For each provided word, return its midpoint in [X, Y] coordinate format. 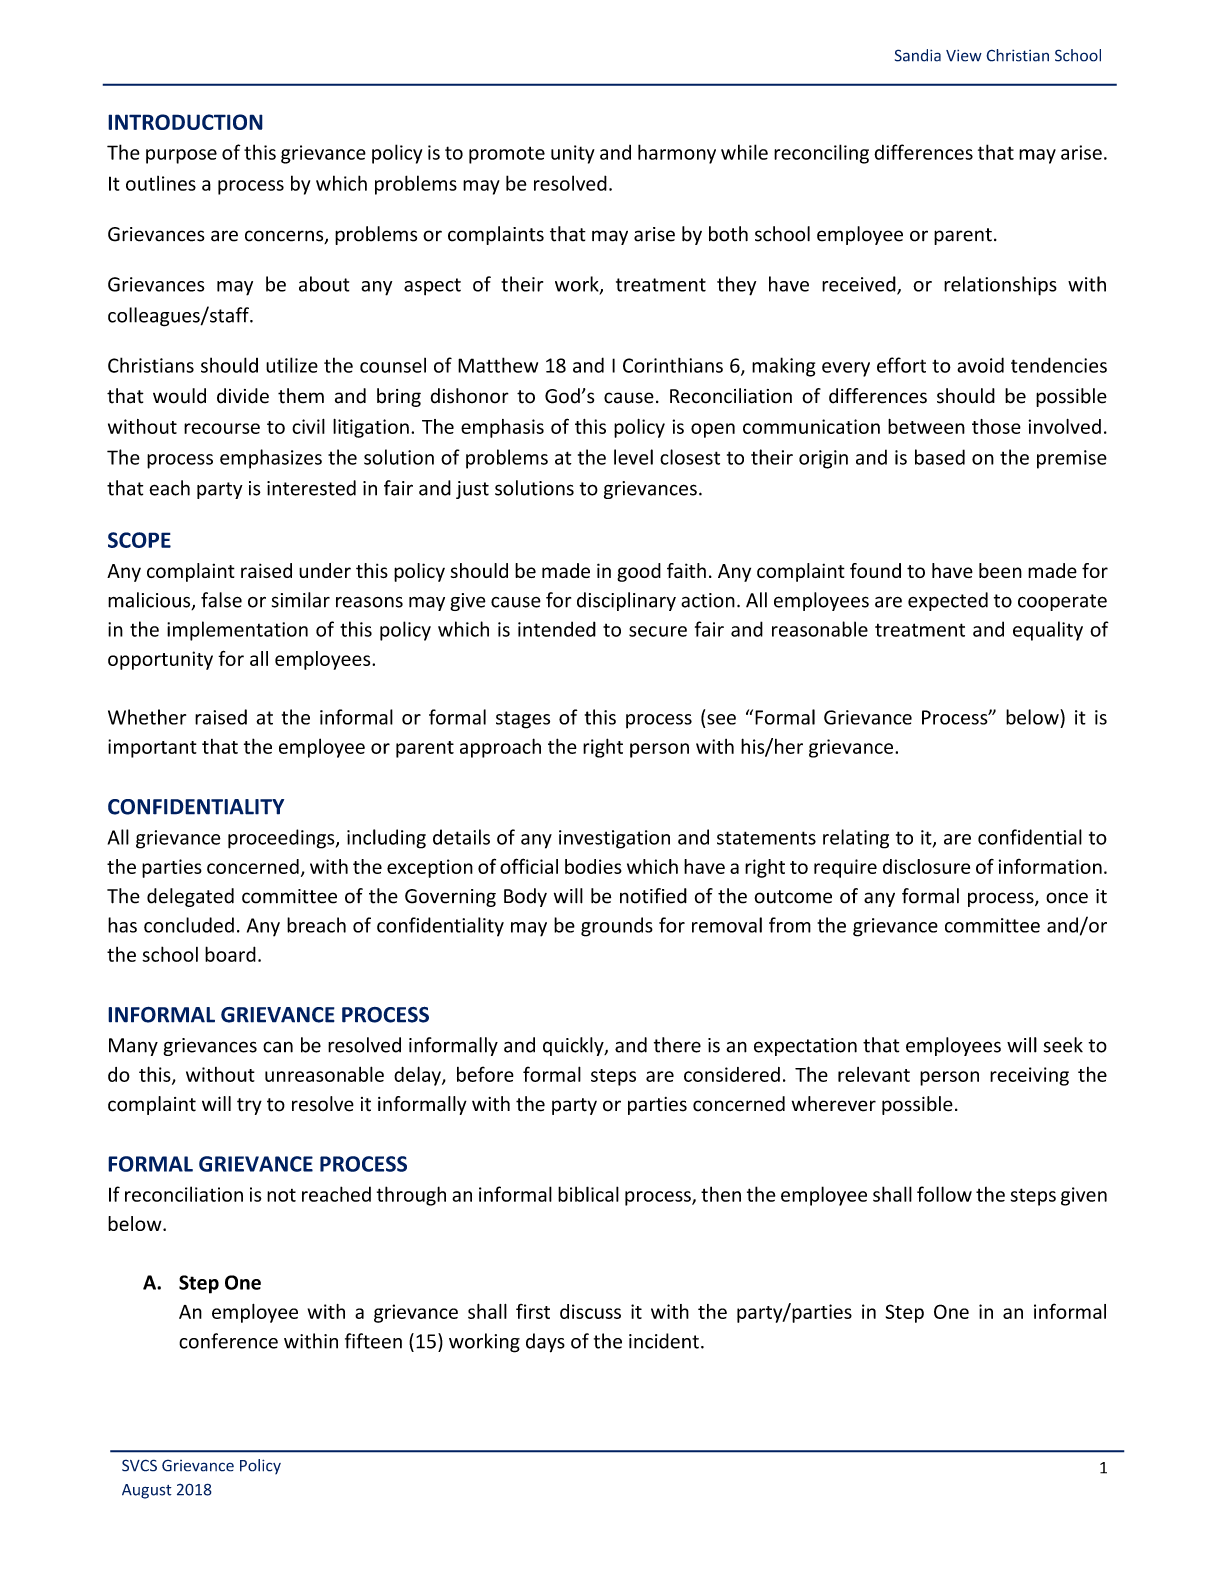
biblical [588, 1194]
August [147, 1491]
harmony [677, 154]
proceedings [282, 839]
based [940, 457]
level [633, 457]
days [545, 1343]
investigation [614, 839]
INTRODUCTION [185, 122]
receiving [1029, 1076]
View [964, 55]
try [249, 1106]
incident [664, 1341]
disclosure [926, 866]
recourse [222, 428]
